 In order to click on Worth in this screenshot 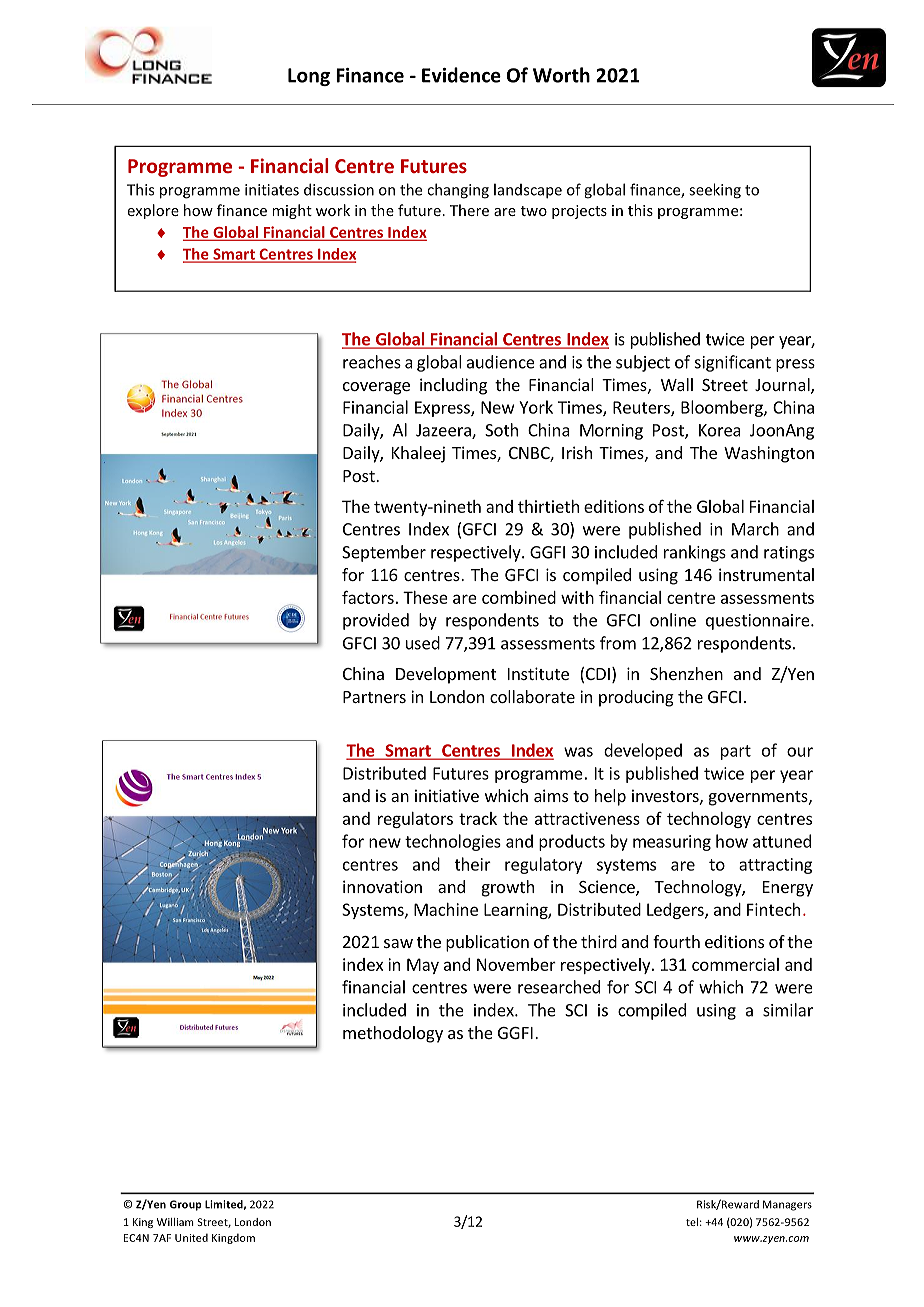, I will do `click(561, 75)`.
